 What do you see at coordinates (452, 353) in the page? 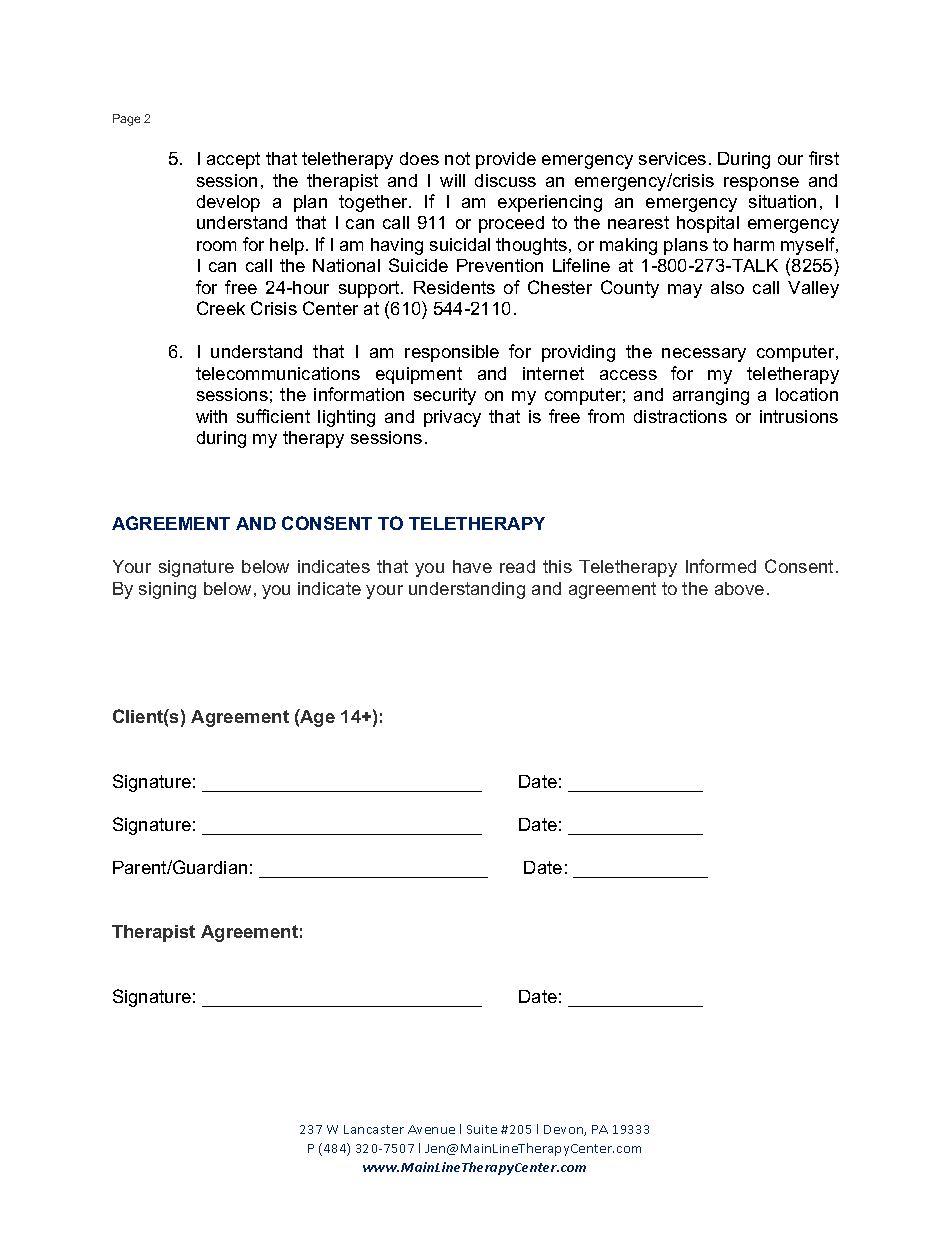
I see `responsible` at bounding box center [452, 353].
